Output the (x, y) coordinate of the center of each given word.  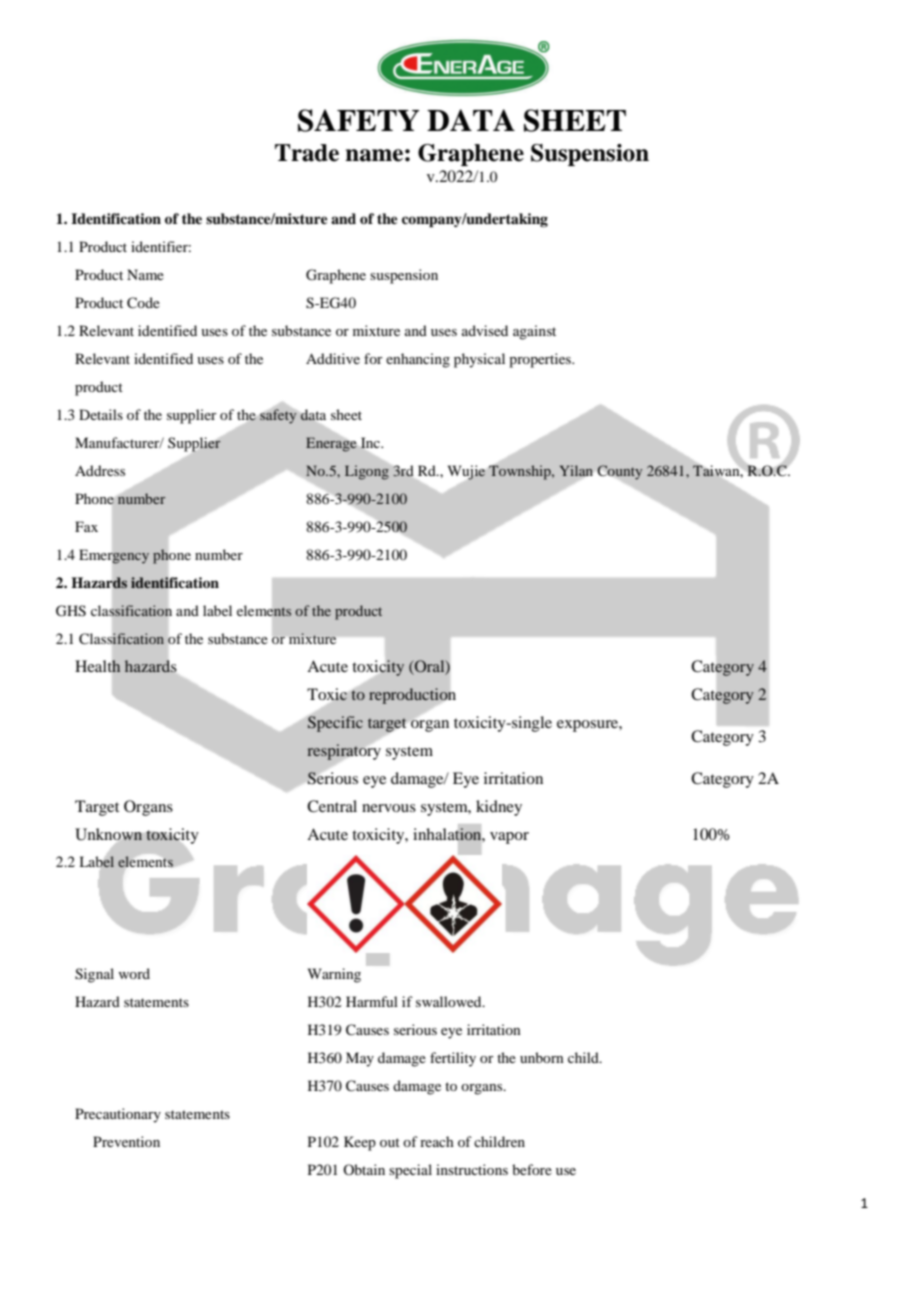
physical (479, 360)
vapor (509, 838)
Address (100, 470)
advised (485, 330)
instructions (472, 1169)
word (134, 973)
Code (143, 303)
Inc (370, 443)
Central (332, 806)
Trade (307, 153)
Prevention (126, 1141)
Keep (360, 1143)
